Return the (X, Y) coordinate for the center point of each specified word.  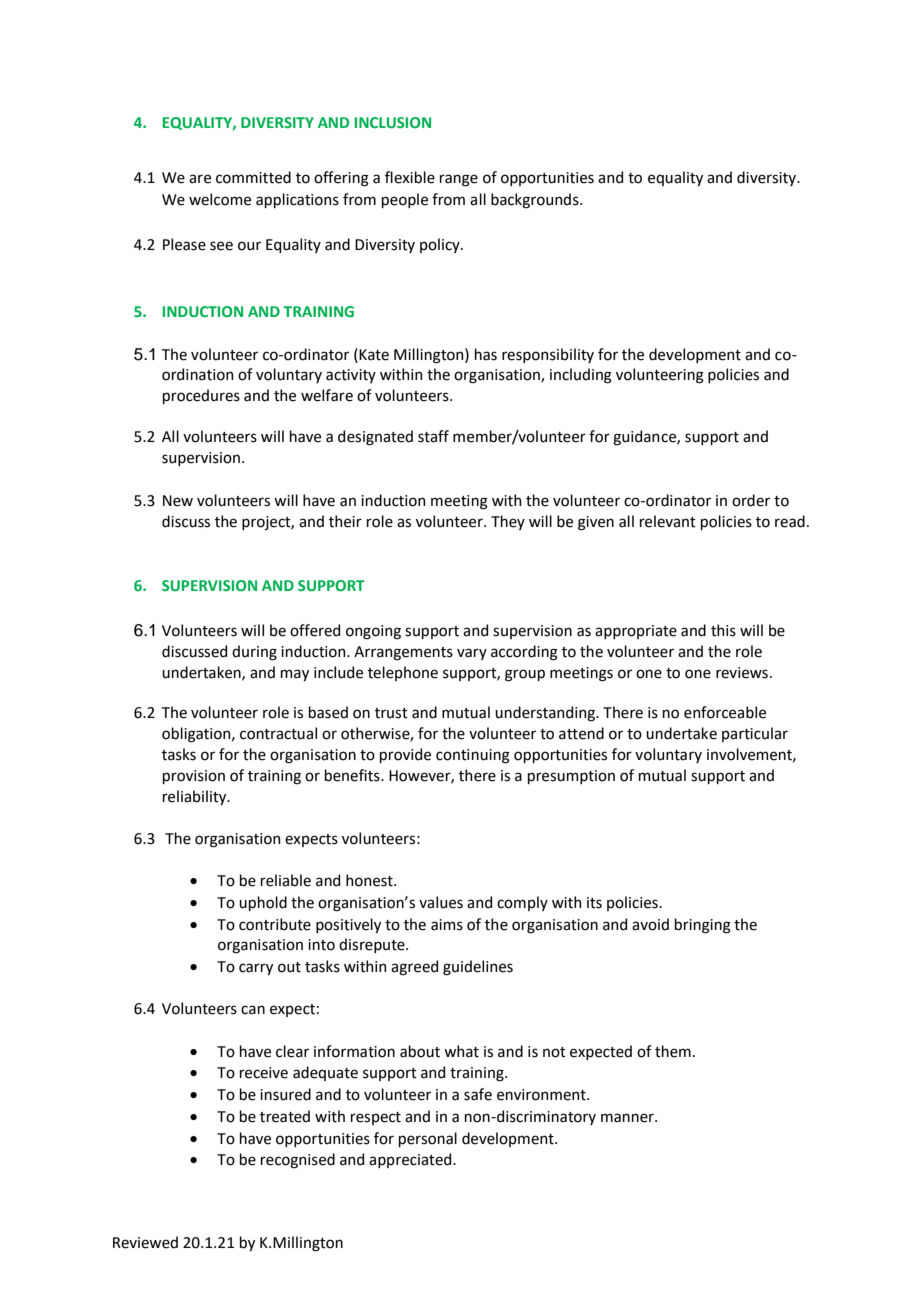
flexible (410, 177)
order (751, 500)
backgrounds (536, 201)
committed (253, 177)
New (178, 501)
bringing (703, 926)
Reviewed (145, 1242)
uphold (263, 903)
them (673, 1051)
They (508, 522)
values (441, 902)
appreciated (411, 1160)
